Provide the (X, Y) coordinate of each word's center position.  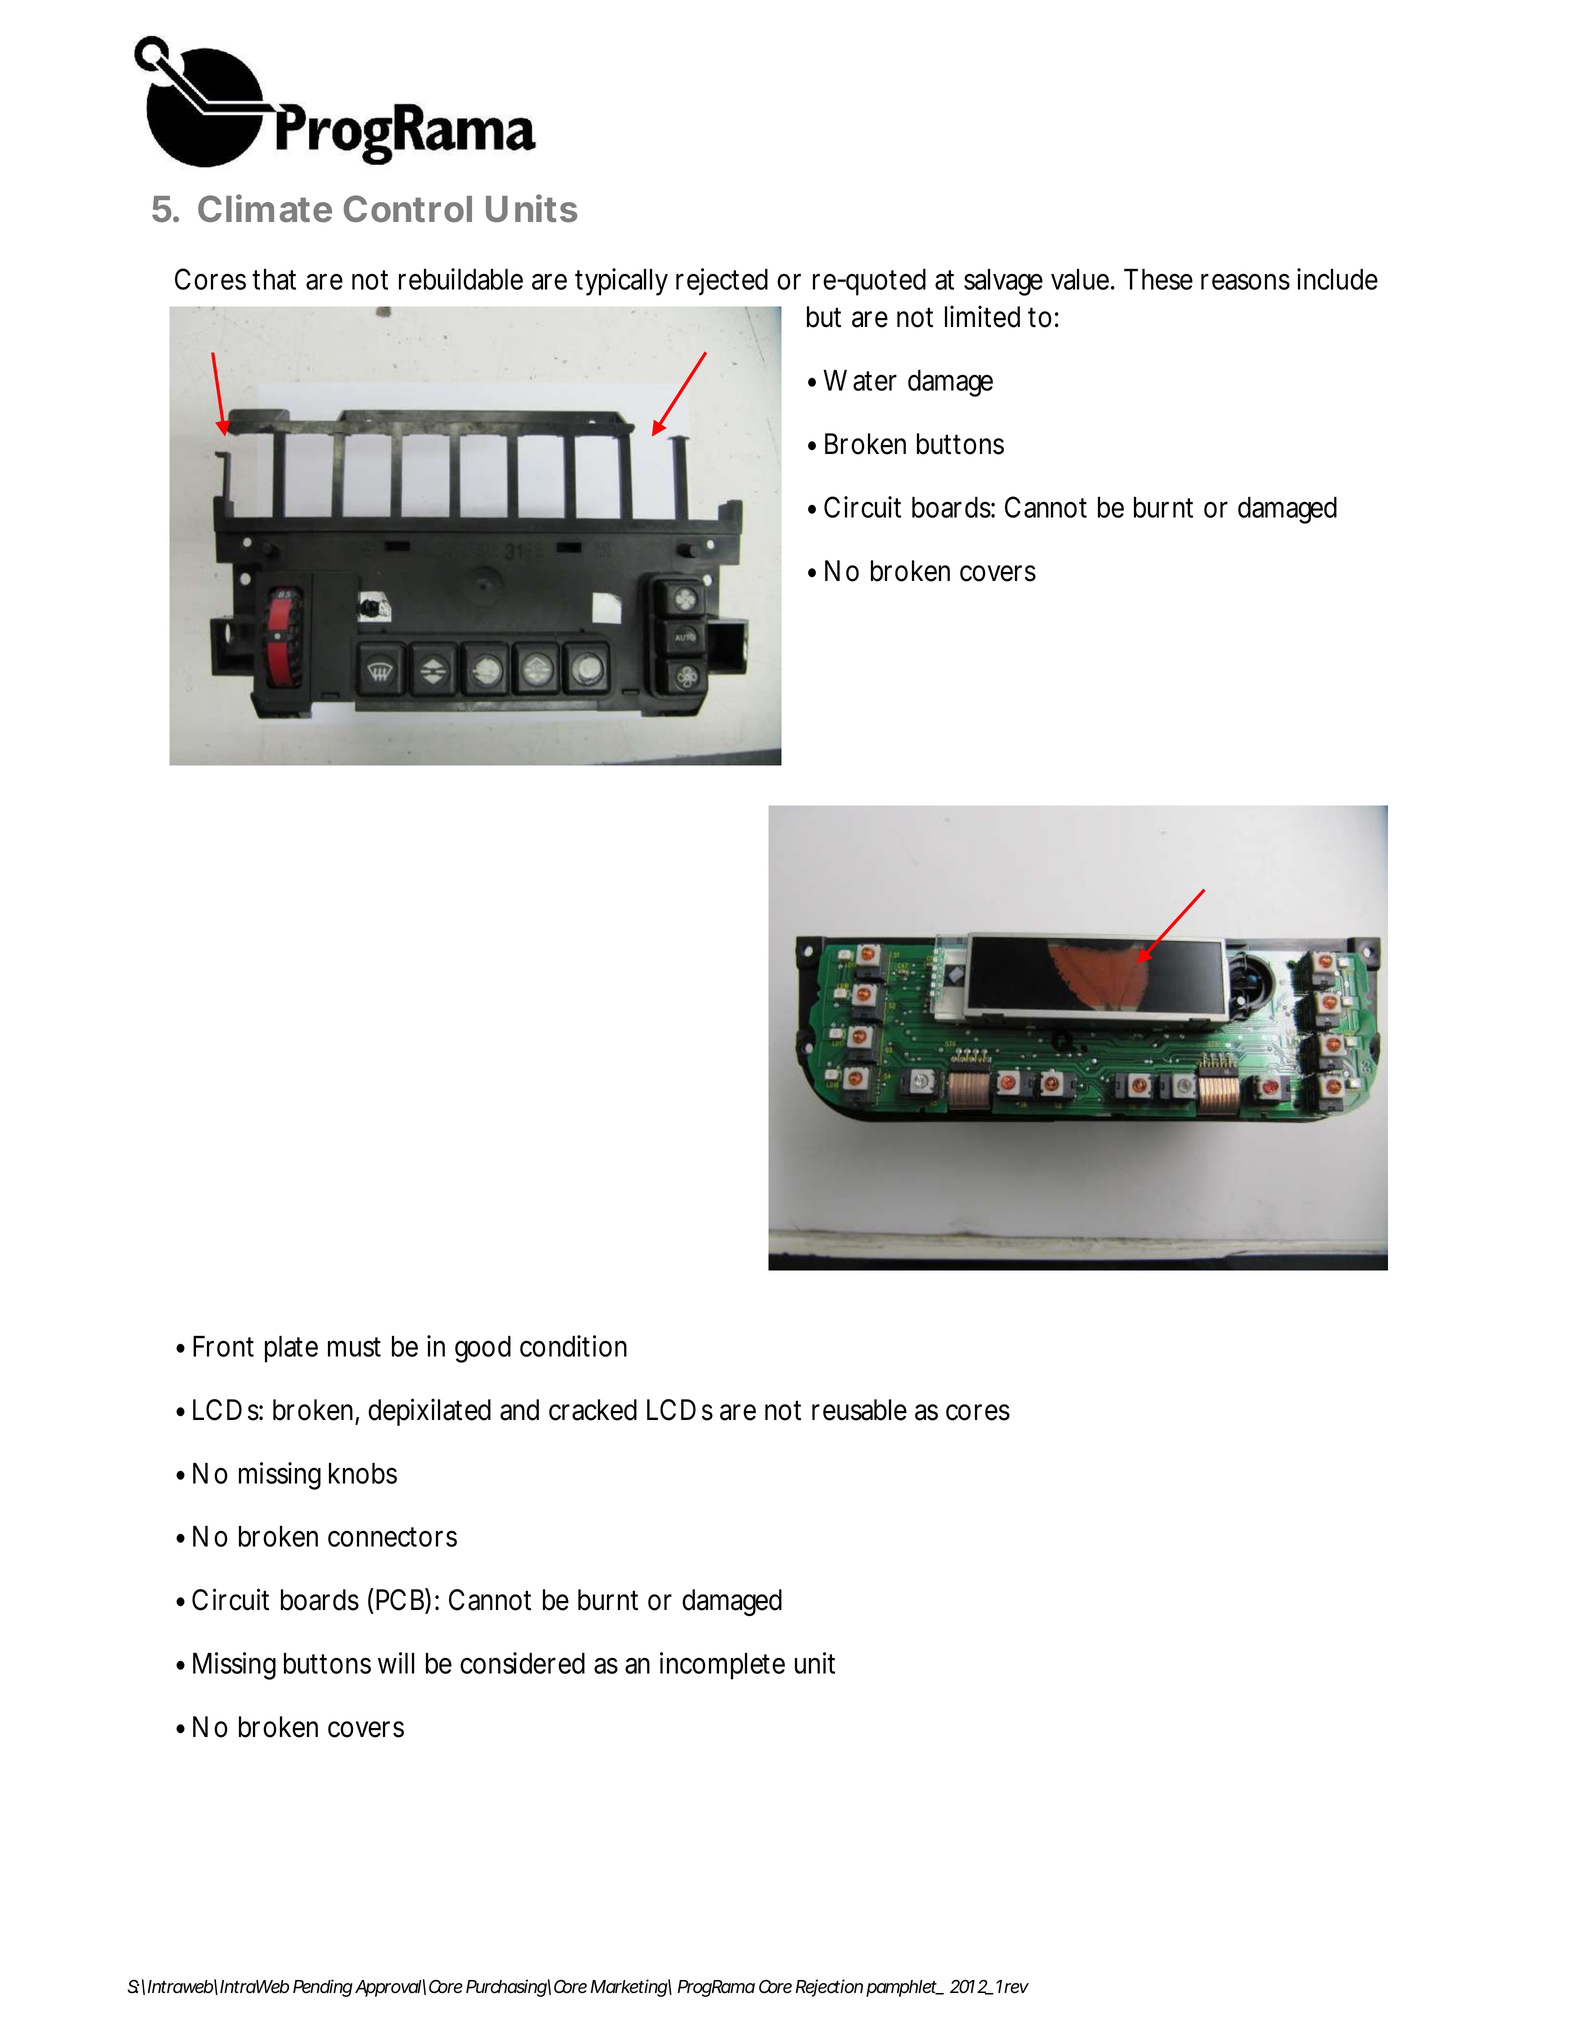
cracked (593, 1410)
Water (860, 380)
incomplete (722, 1666)
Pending (323, 1988)
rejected (722, 282)
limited (982, 316)
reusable (859, 1410)
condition (573, 1346)
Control (408, 208)
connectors (392, 1537)
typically (621, 282)
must (354, 1347)
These (1158, 279)
